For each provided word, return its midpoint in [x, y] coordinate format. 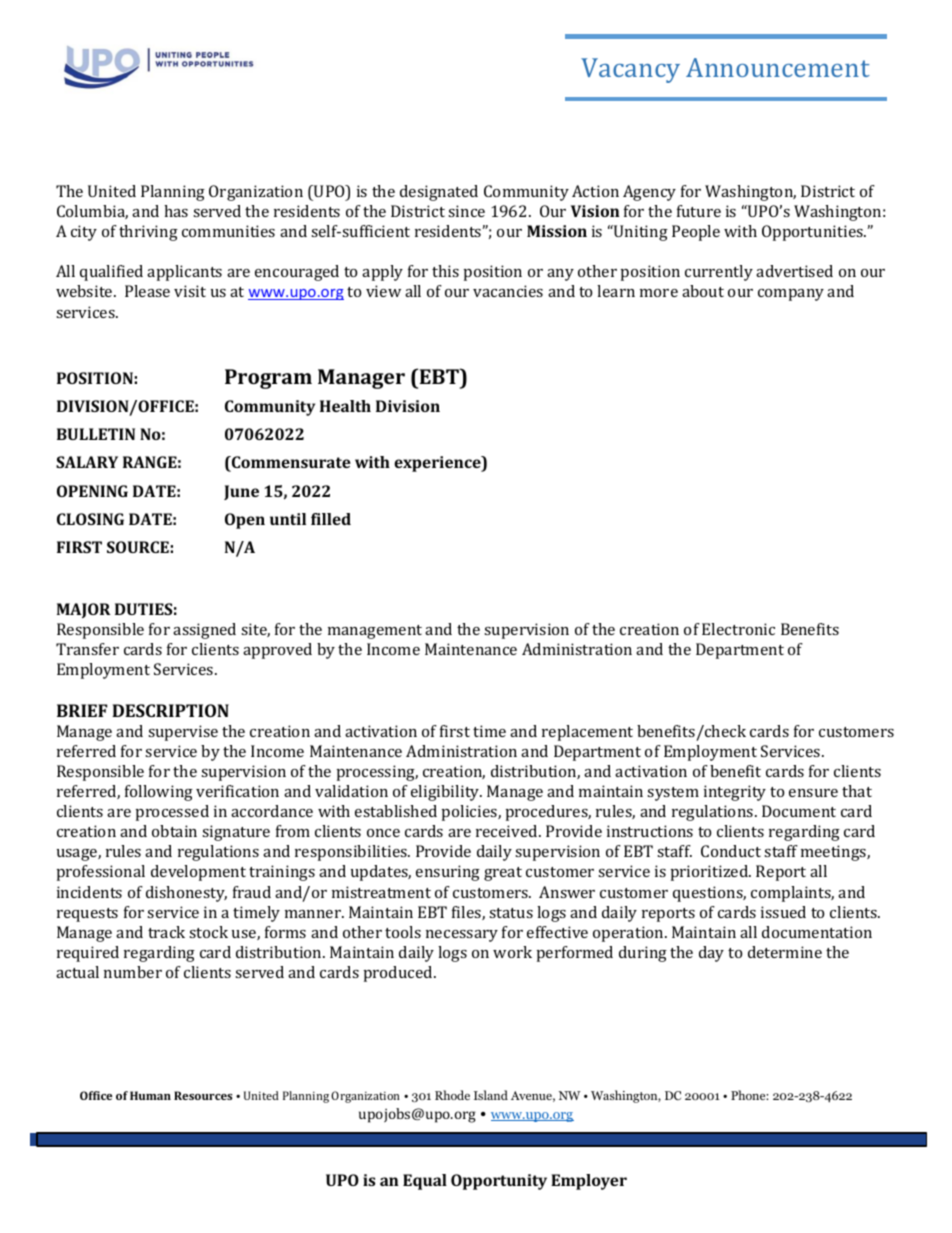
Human [150, 1095]
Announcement [778, 67]
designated [439, 193]
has [176, 211]
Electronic [738, 629]
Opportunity [499, 1182]
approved [277, 651]
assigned [204, 631]
